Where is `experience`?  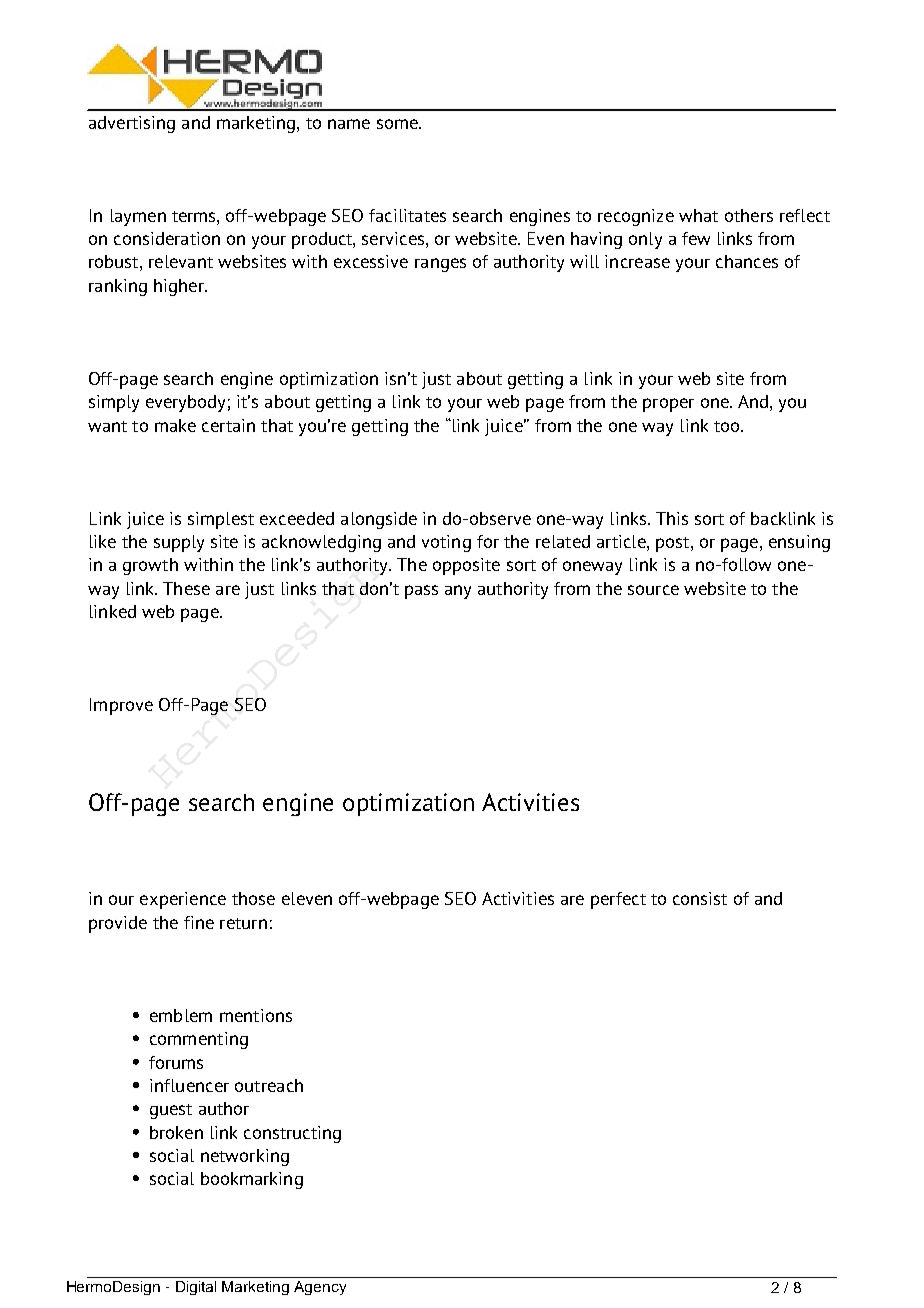
experience is located at coordinates (183, 900).
